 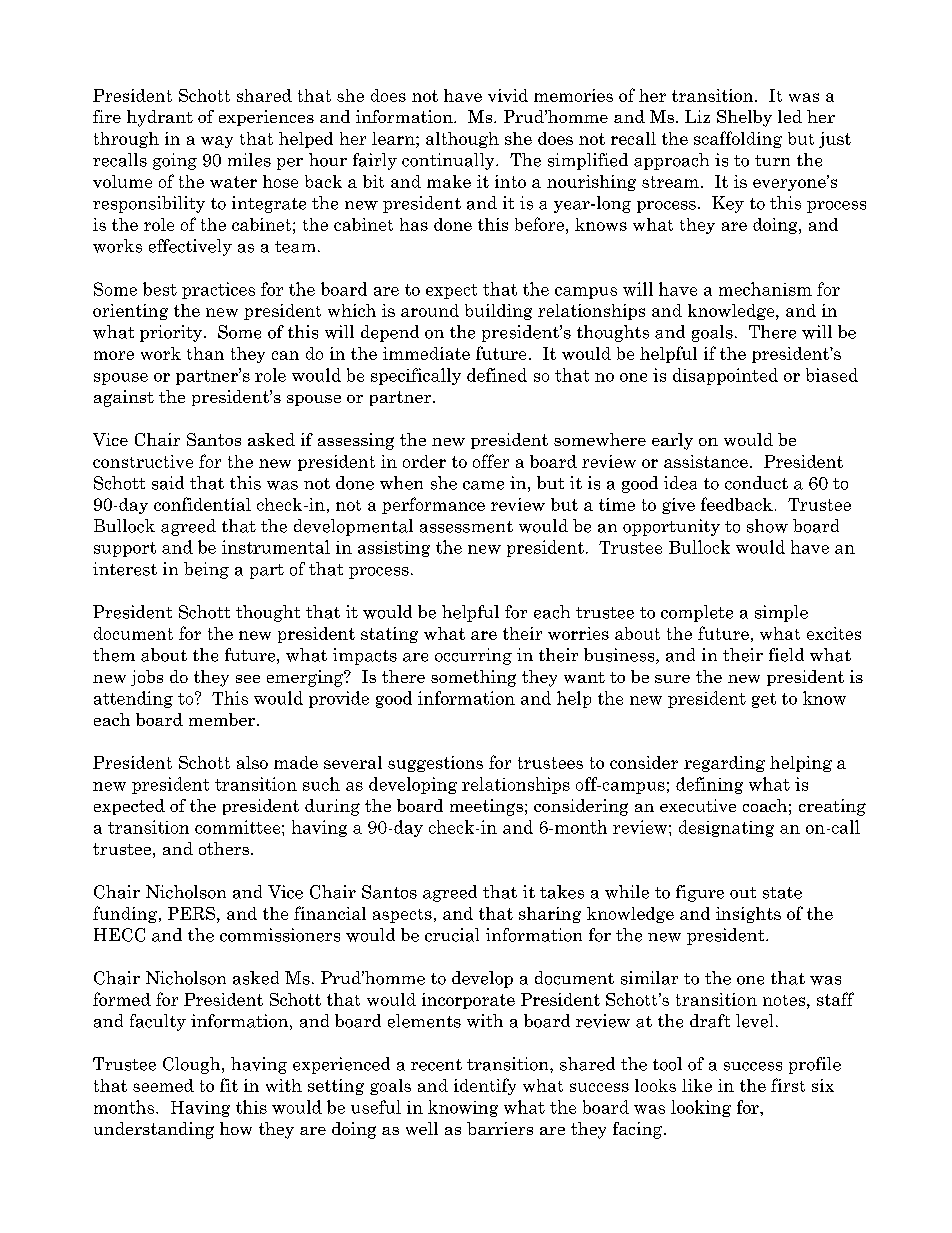 What do you see at coordinates (225, 848) in the page?
I see `others` at bounding box center [225, 848].
